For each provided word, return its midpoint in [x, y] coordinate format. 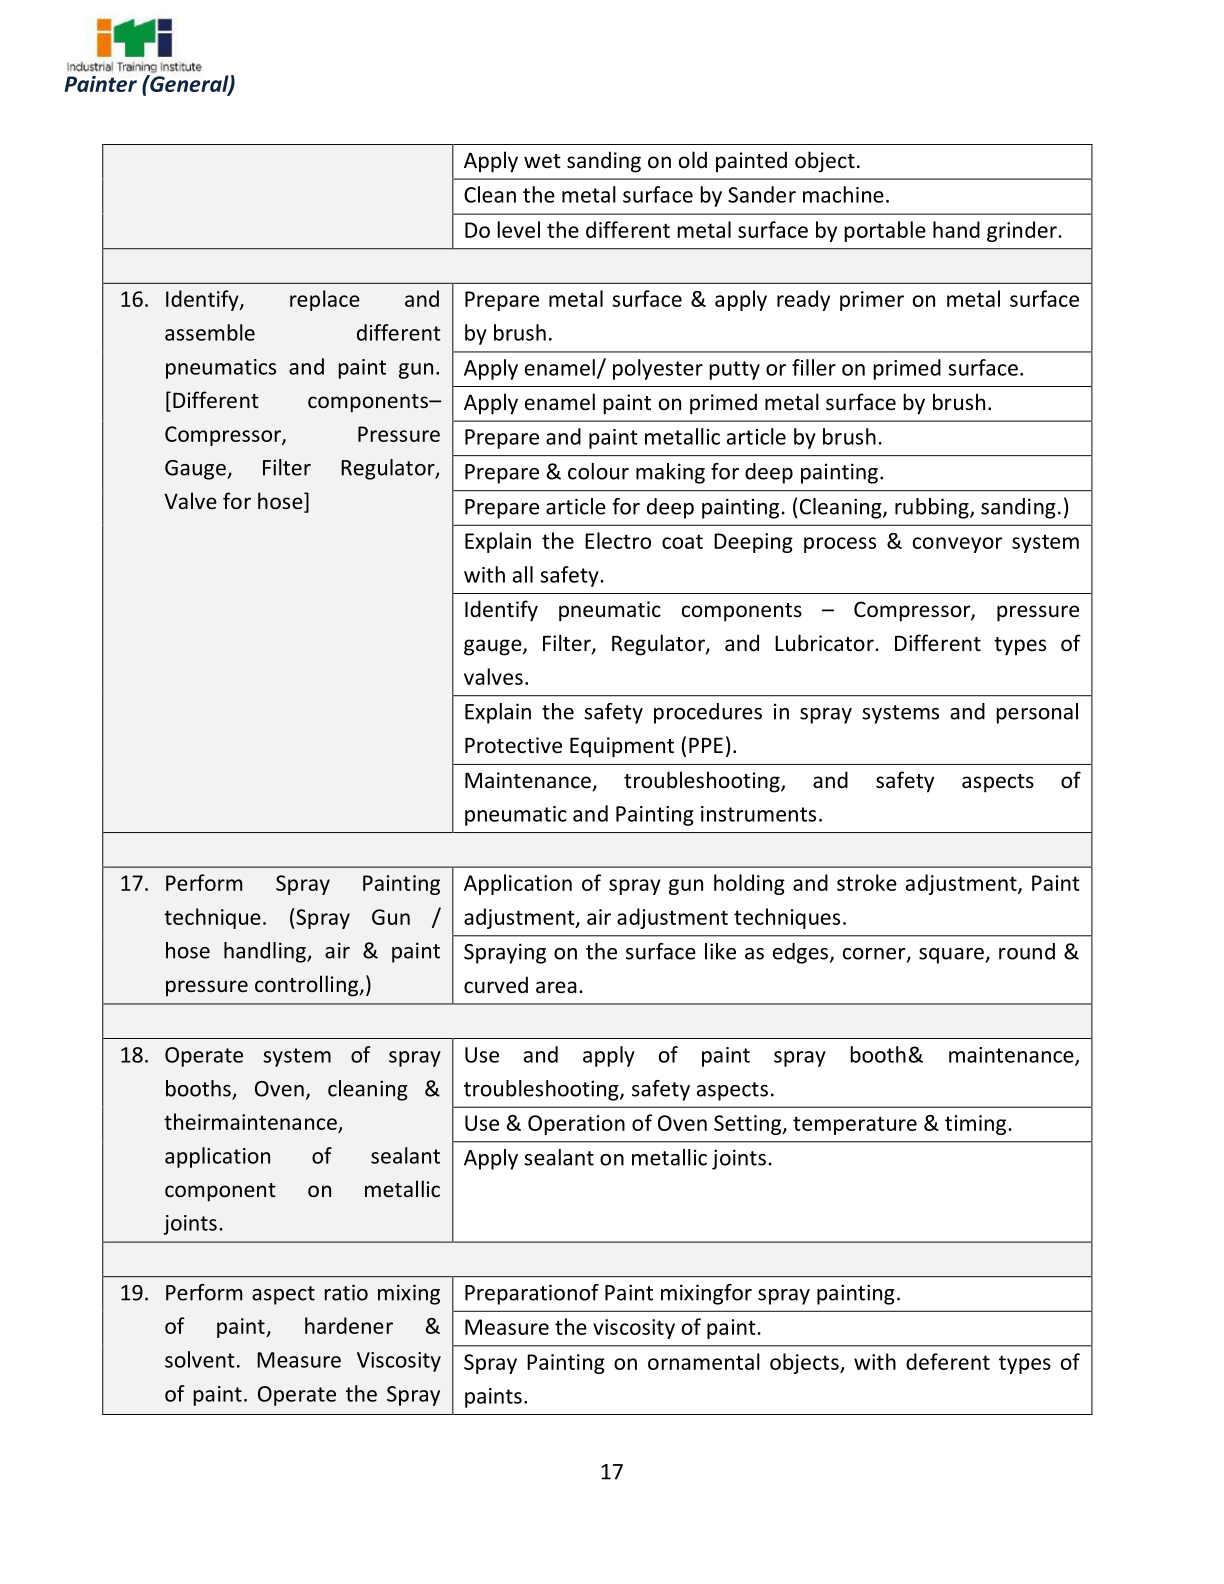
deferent [948, 1361]
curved [496, 985]
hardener [349, 1325]
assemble [210, 332]
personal [1037, 713]
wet [542, 161]
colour [598, 471]
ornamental [704, 1361]
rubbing [933, 508]
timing [977, 1125]
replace [325, 300]
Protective [513, 745]
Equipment [622, 747]
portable [885, 231]
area [556, 987]
